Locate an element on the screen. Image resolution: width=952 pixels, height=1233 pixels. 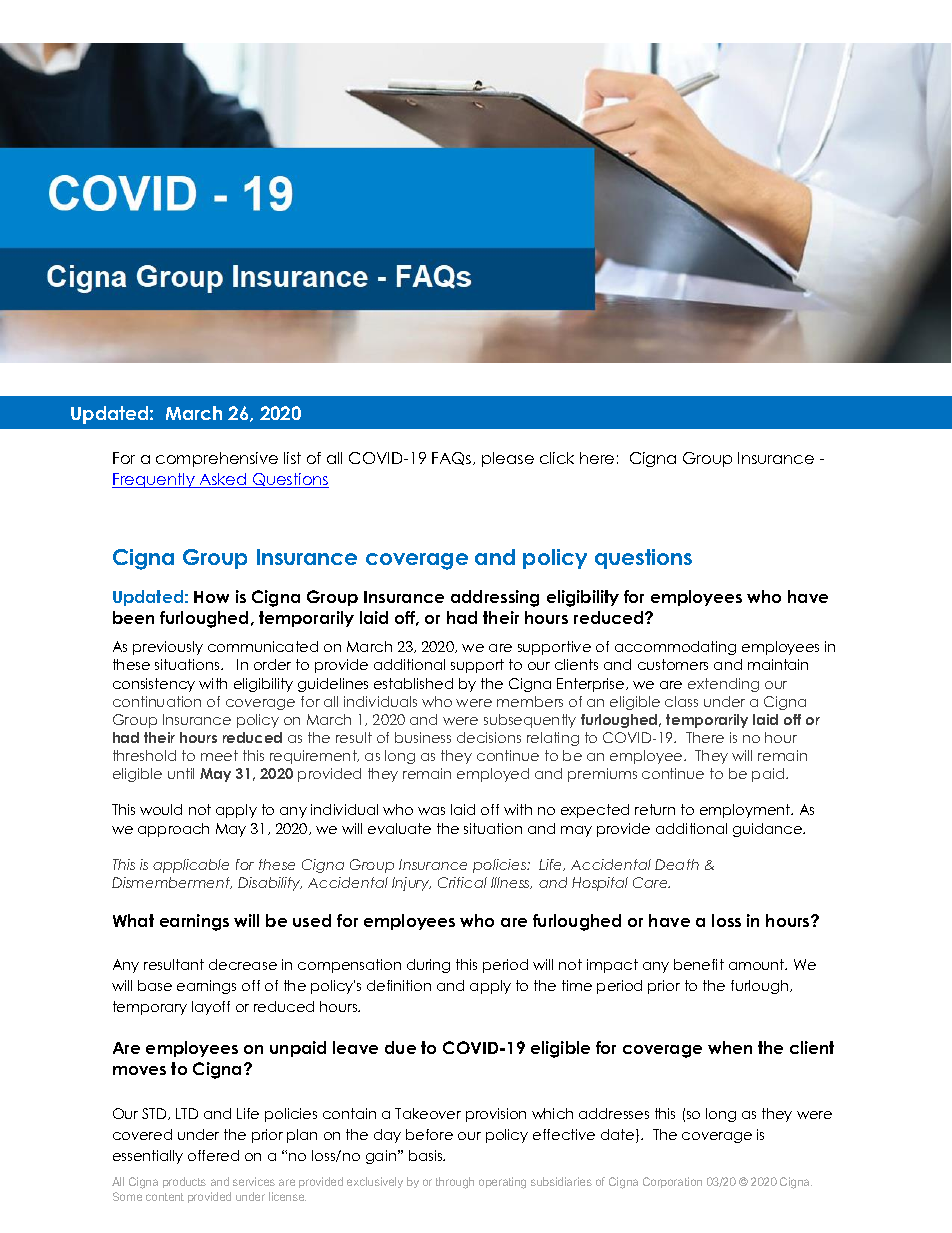
accommodating is located at coordinates (675, 648).
